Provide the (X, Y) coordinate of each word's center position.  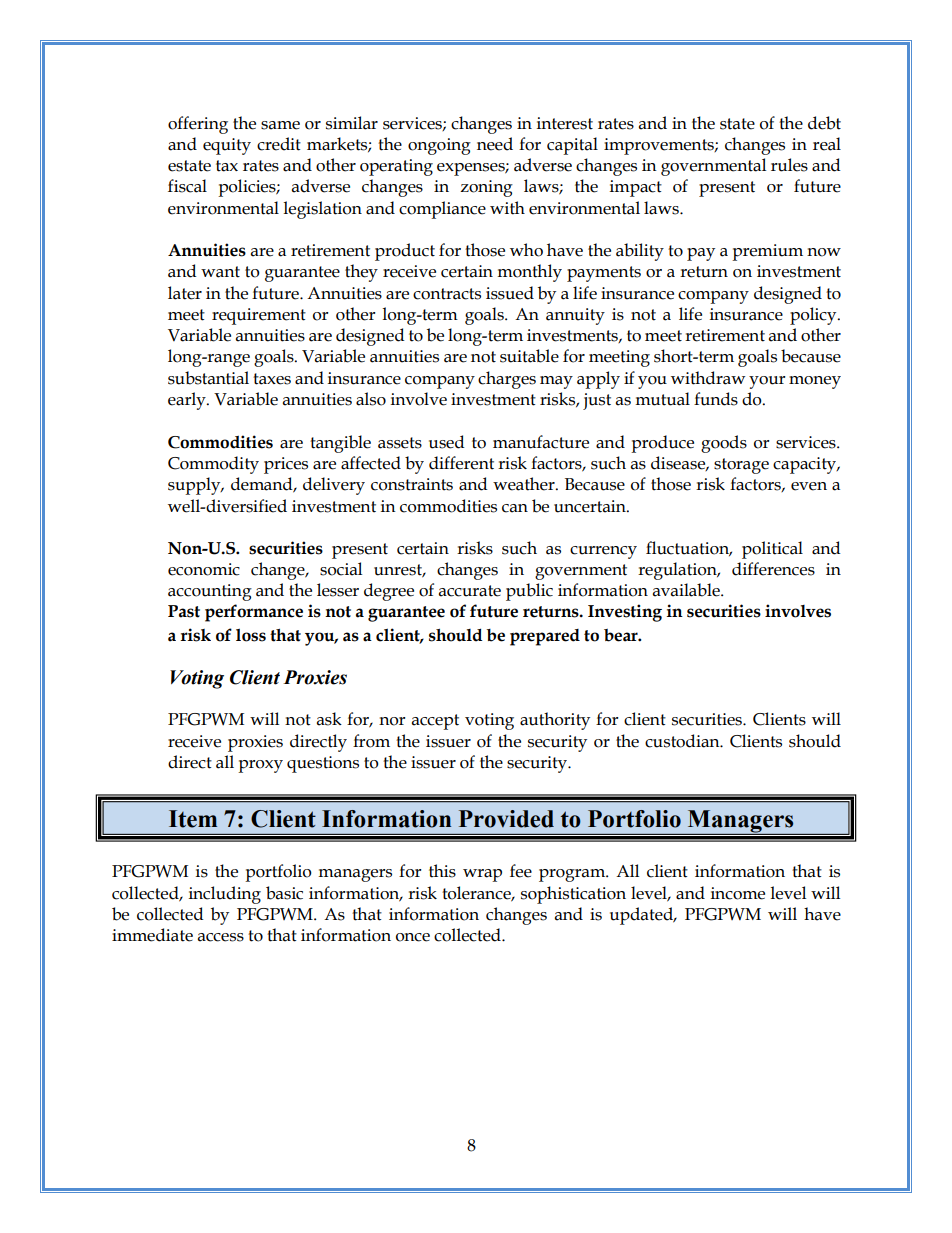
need (495, 144)
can (515, 508)
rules (789, 165)
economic (204, 569)
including (225, 895)
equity (227, 146)
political (772, 550)
